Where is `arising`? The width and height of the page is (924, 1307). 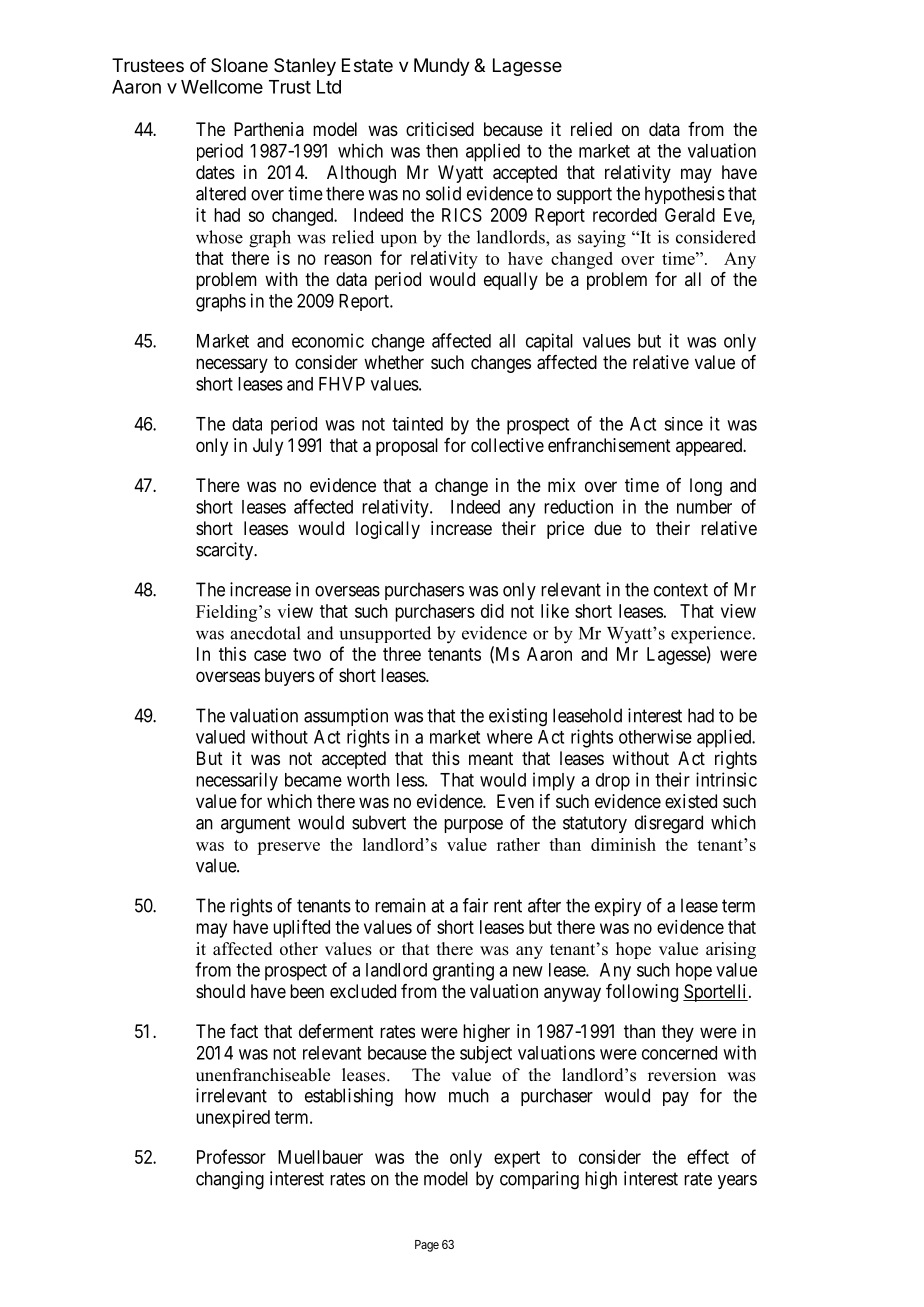
arising is located at coordinates (731, 950).
